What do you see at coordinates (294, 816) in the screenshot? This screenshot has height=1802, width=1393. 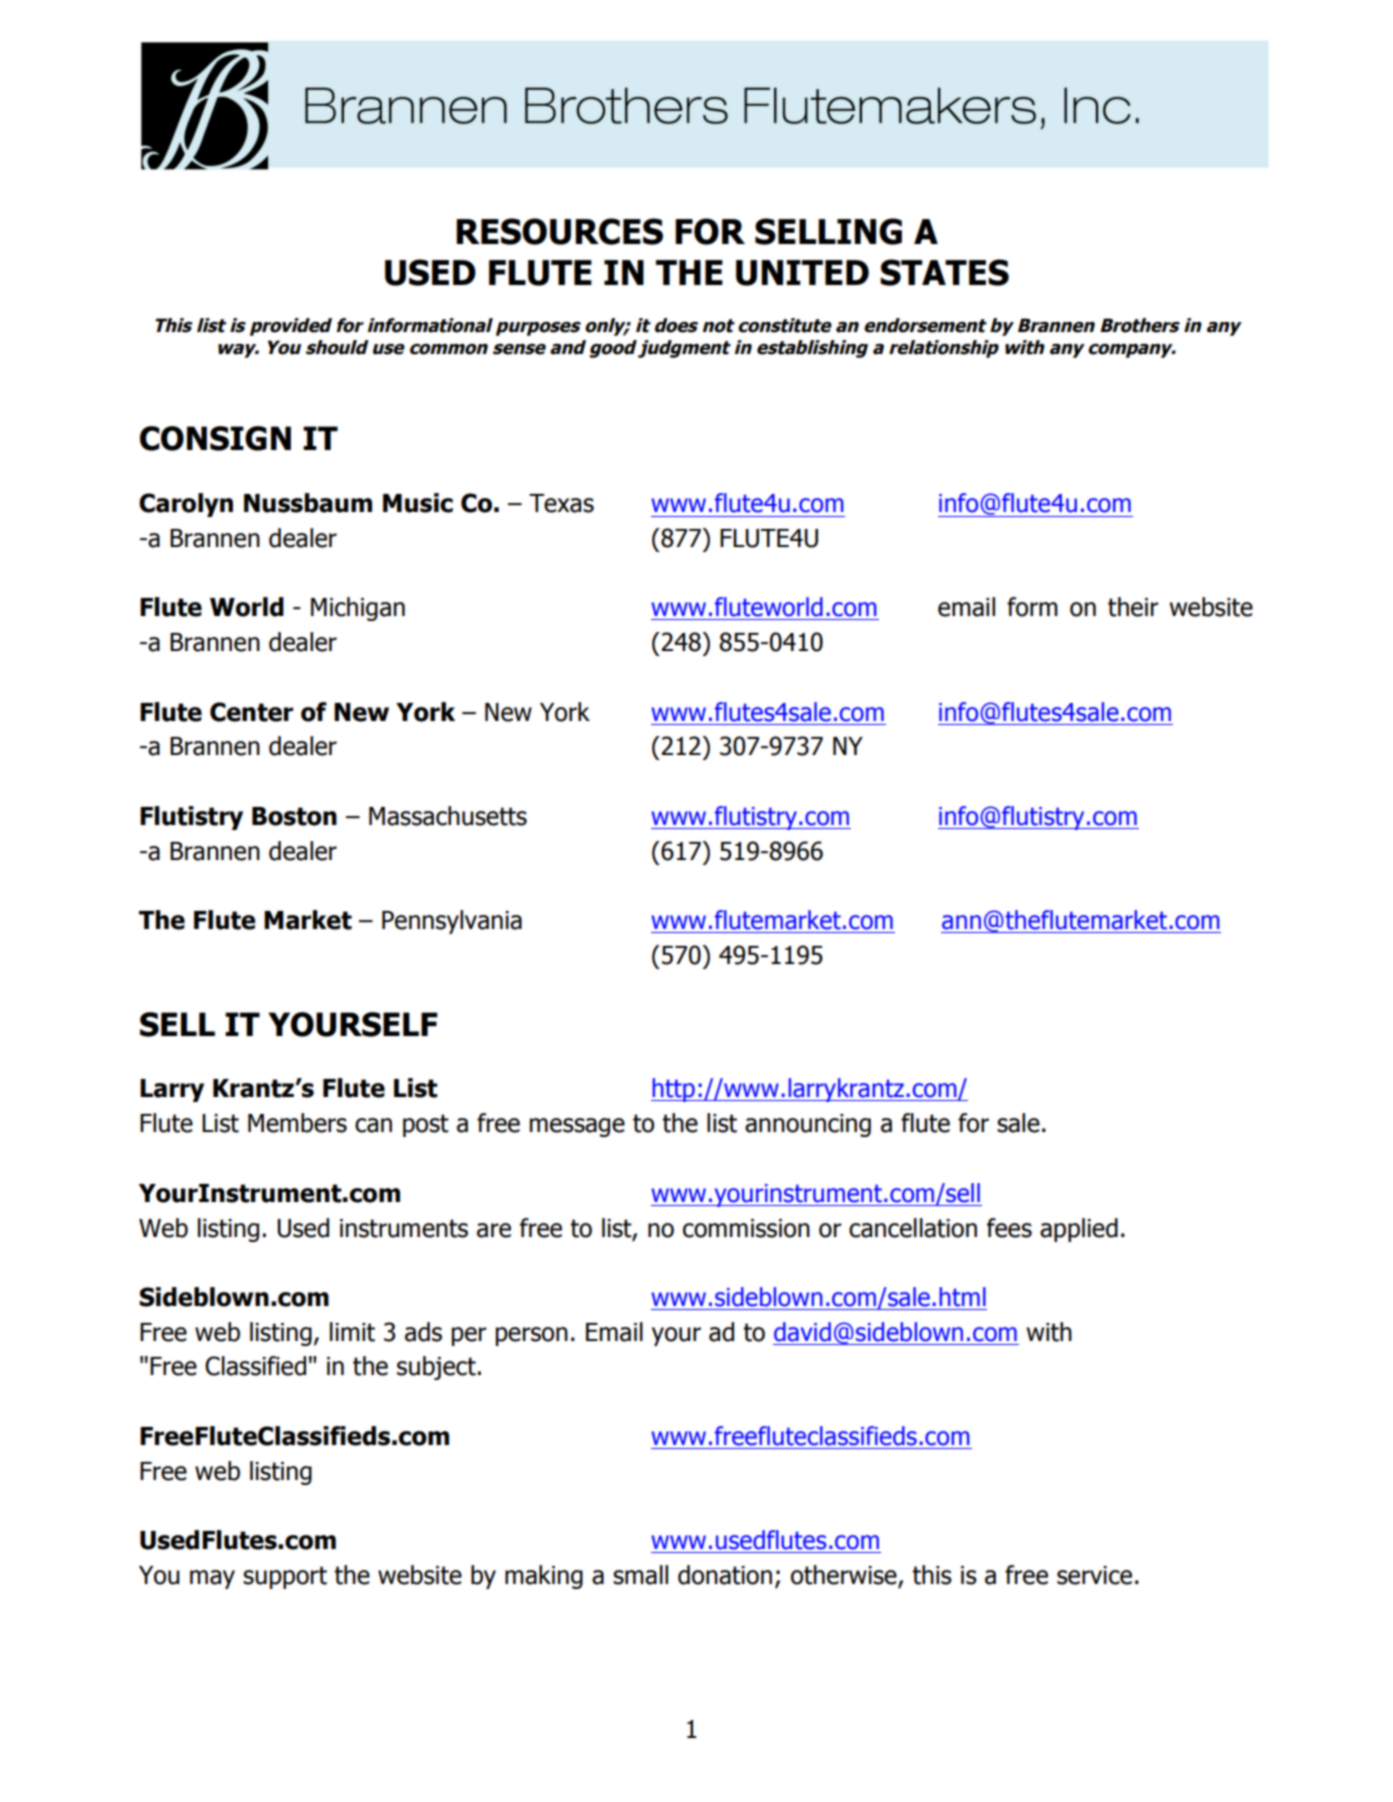 I see `Boston` at bounding box center [294, 816].
